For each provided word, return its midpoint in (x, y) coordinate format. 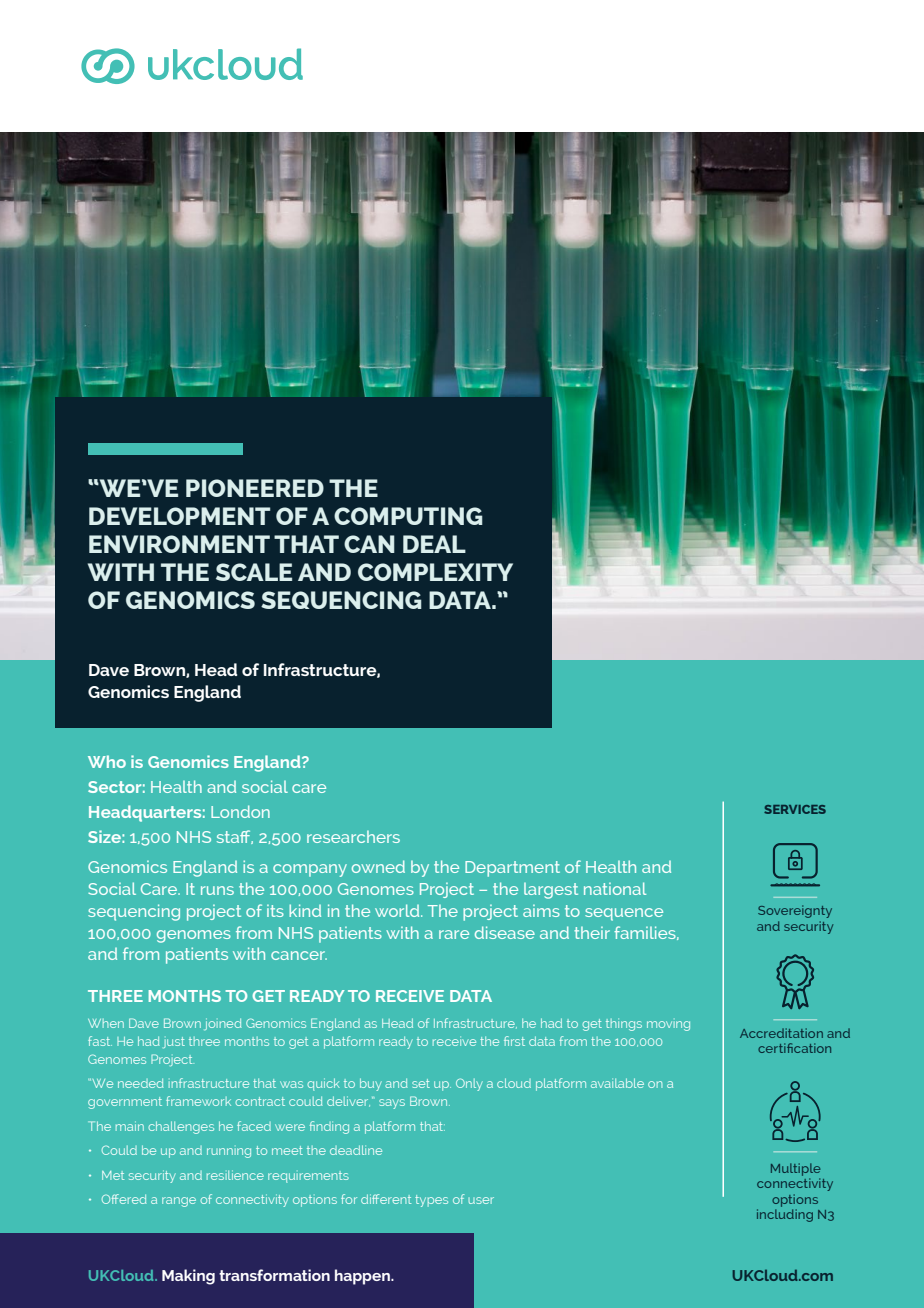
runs (217, 890)
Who (107, 761)
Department (512, 869)
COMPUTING (408, 516)
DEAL (434, 544)
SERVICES (795, 809)
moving (668, 1026)
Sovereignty (795, 911)
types (431, 1201)
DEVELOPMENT (179, 516)
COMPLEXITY (435, 572)
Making (188, 1277)
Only (469, 1084)
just (174, 1042)
